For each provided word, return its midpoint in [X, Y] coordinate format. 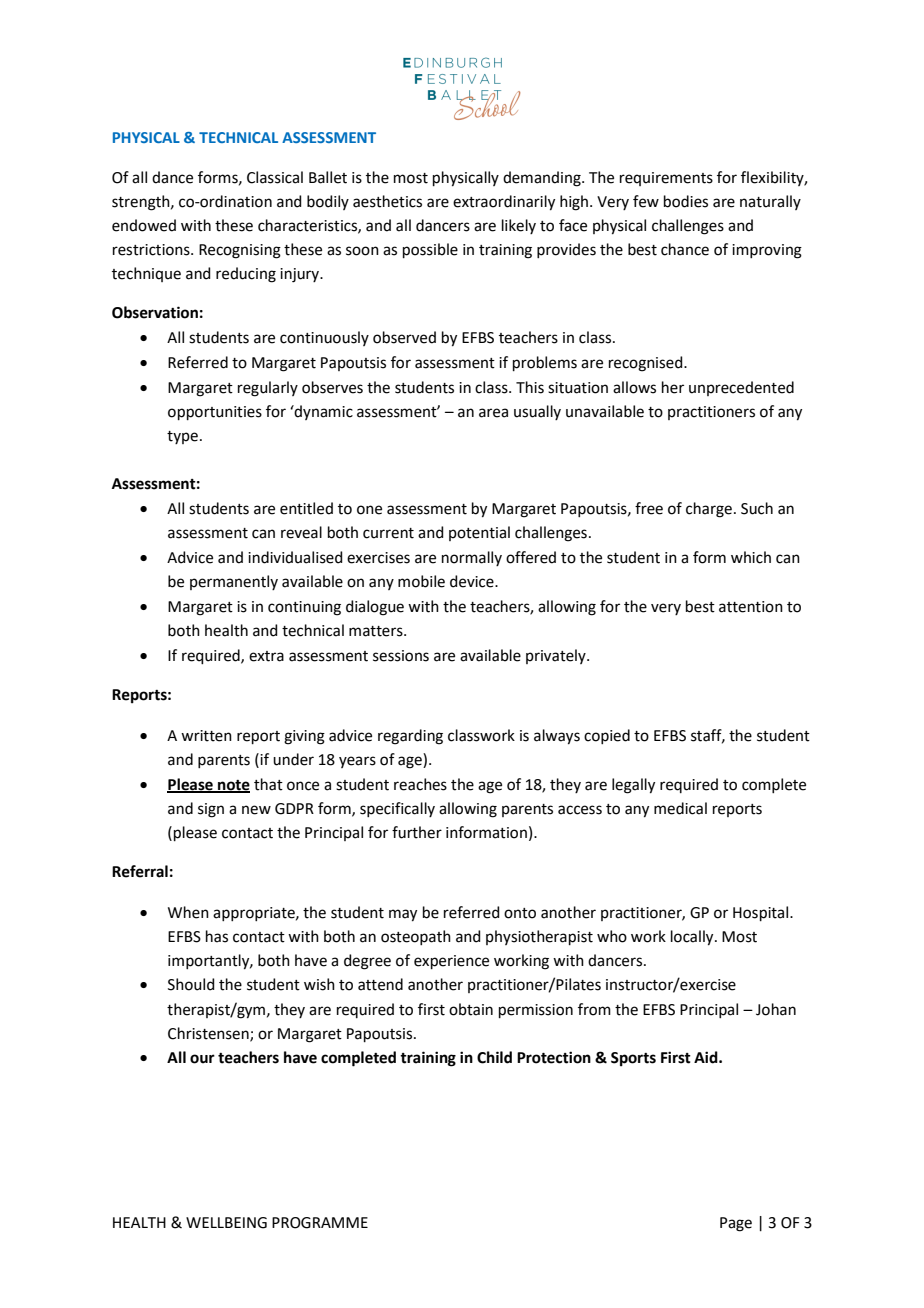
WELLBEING [226, 1223]
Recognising [240, 251]
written [206, 736]
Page [736, 1224]
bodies [686, 201]
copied [607, 736]
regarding [410, 737]
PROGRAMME [320, 1223]
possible [430, 250]
